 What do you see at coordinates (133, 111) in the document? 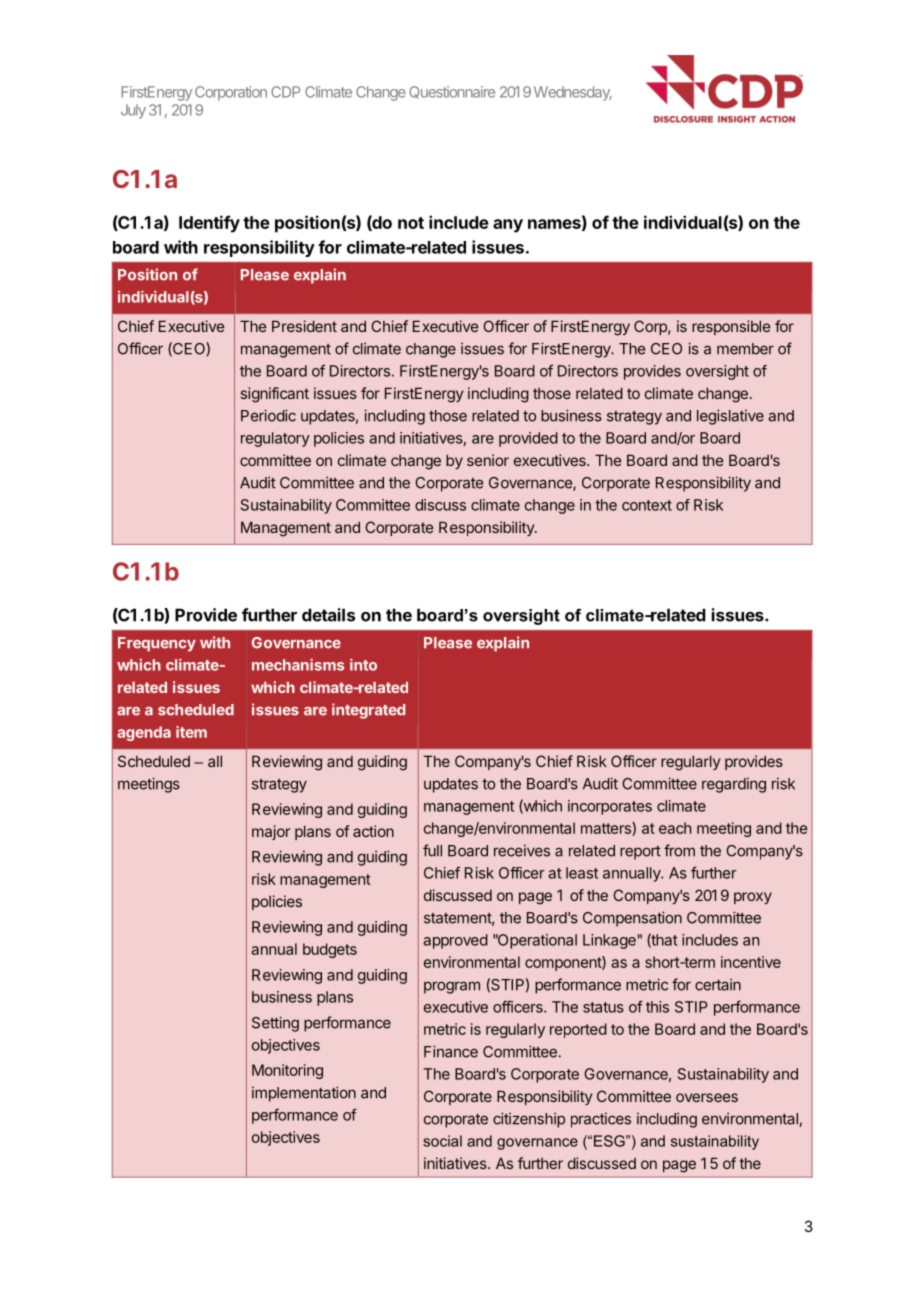
I see `July` at bounding box center [133, 111].
